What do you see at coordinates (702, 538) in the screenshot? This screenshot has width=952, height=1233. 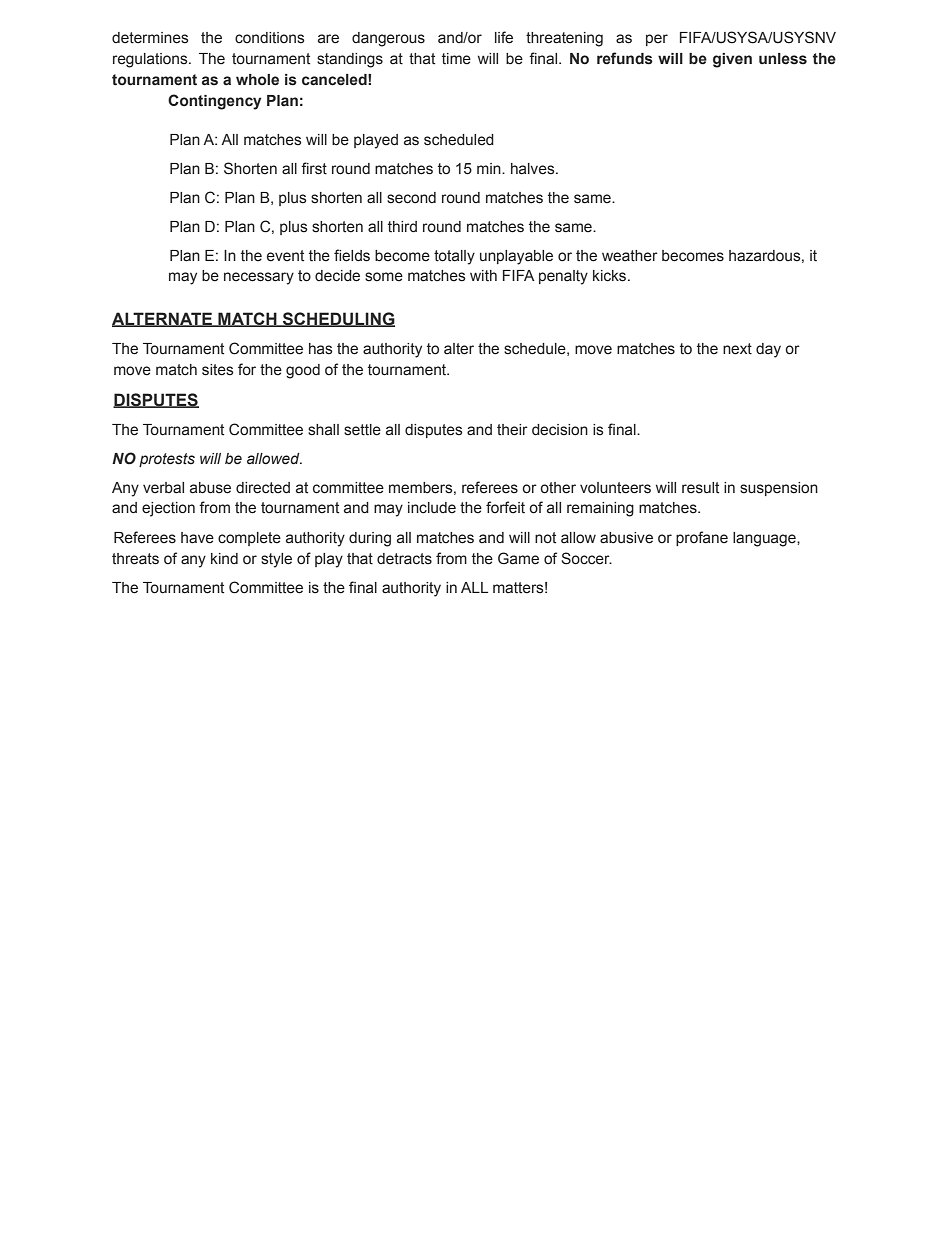 I see `profane` at bounding box center [702, 538].
